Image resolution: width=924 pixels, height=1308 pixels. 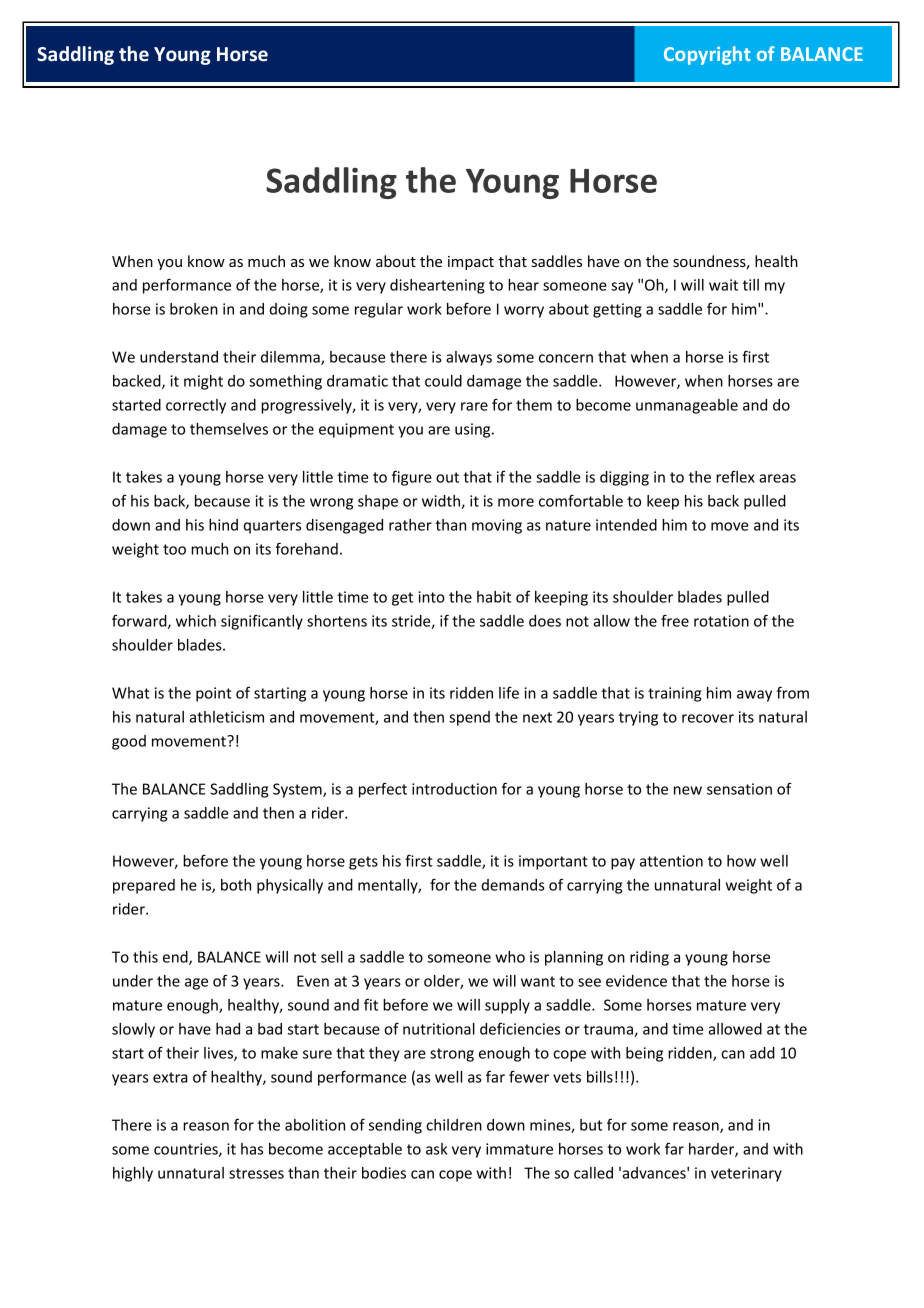 I want to click on broken, so click(x=194, y=309).
